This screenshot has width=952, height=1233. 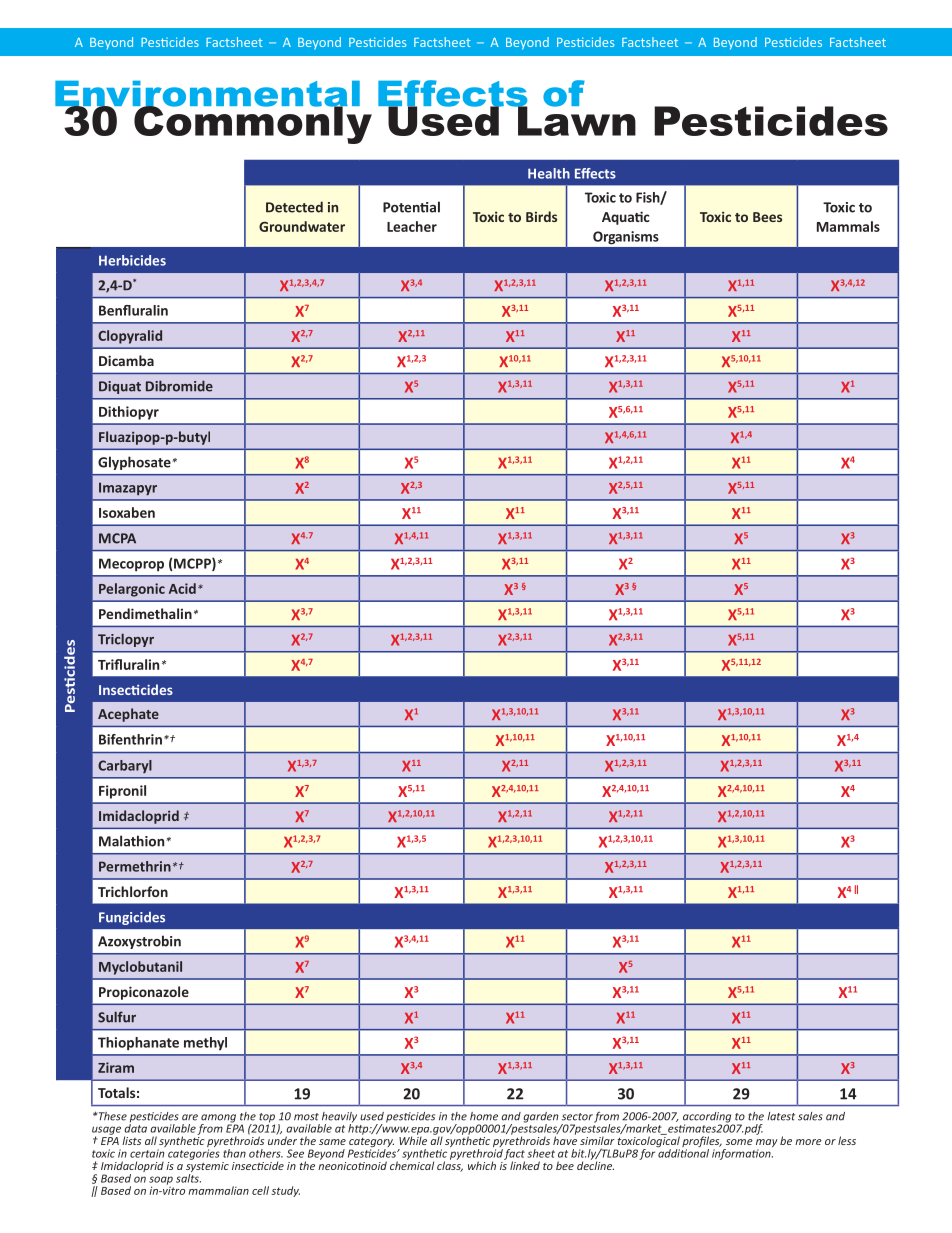 What do you see at coordinates (122, 792) in the screenshot?
I see `Fipronil` at bounding box center [122, 792].
